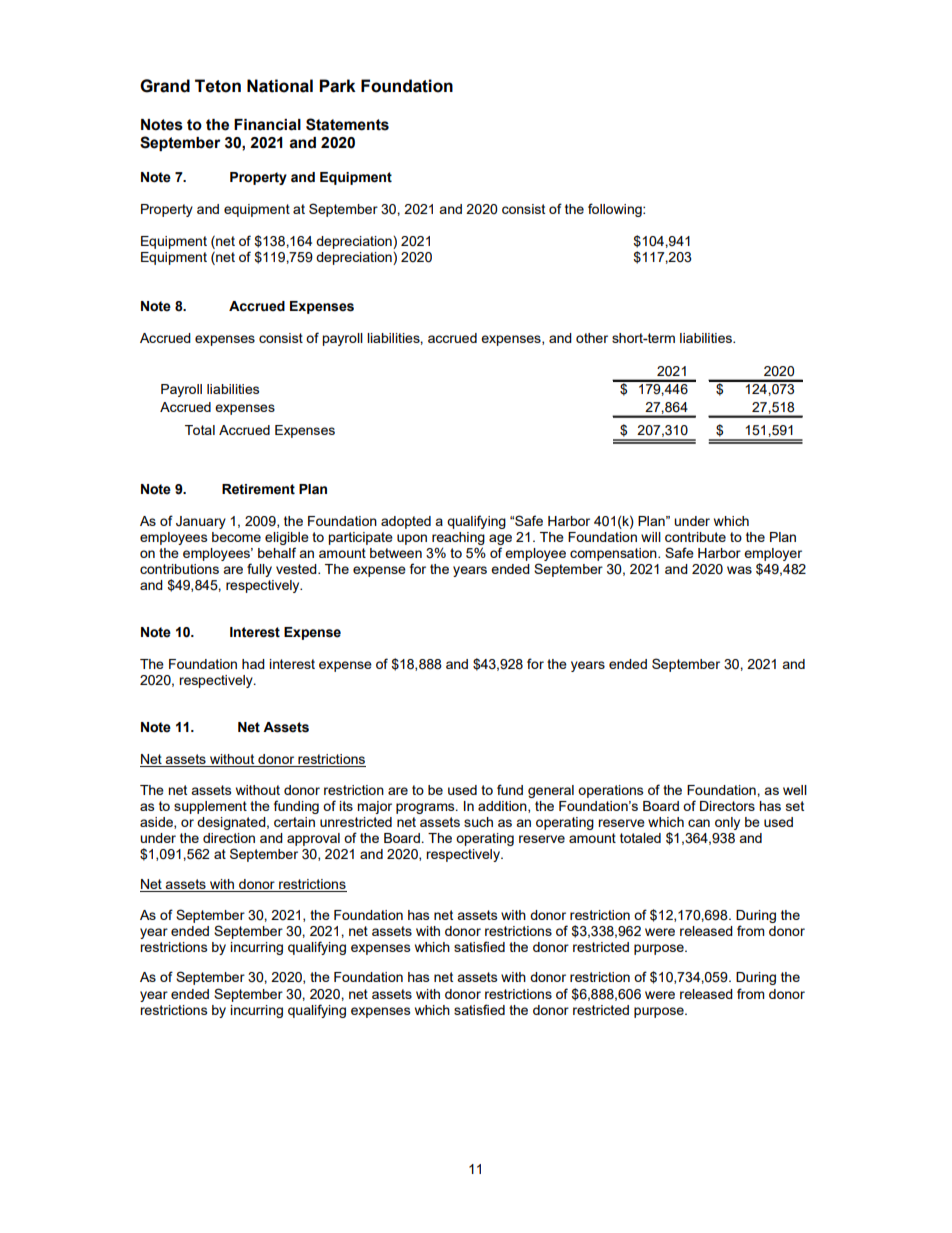  What do you see at coordinates (616, 210) in the document?
I see `following` at bounding box center [616, 210].
